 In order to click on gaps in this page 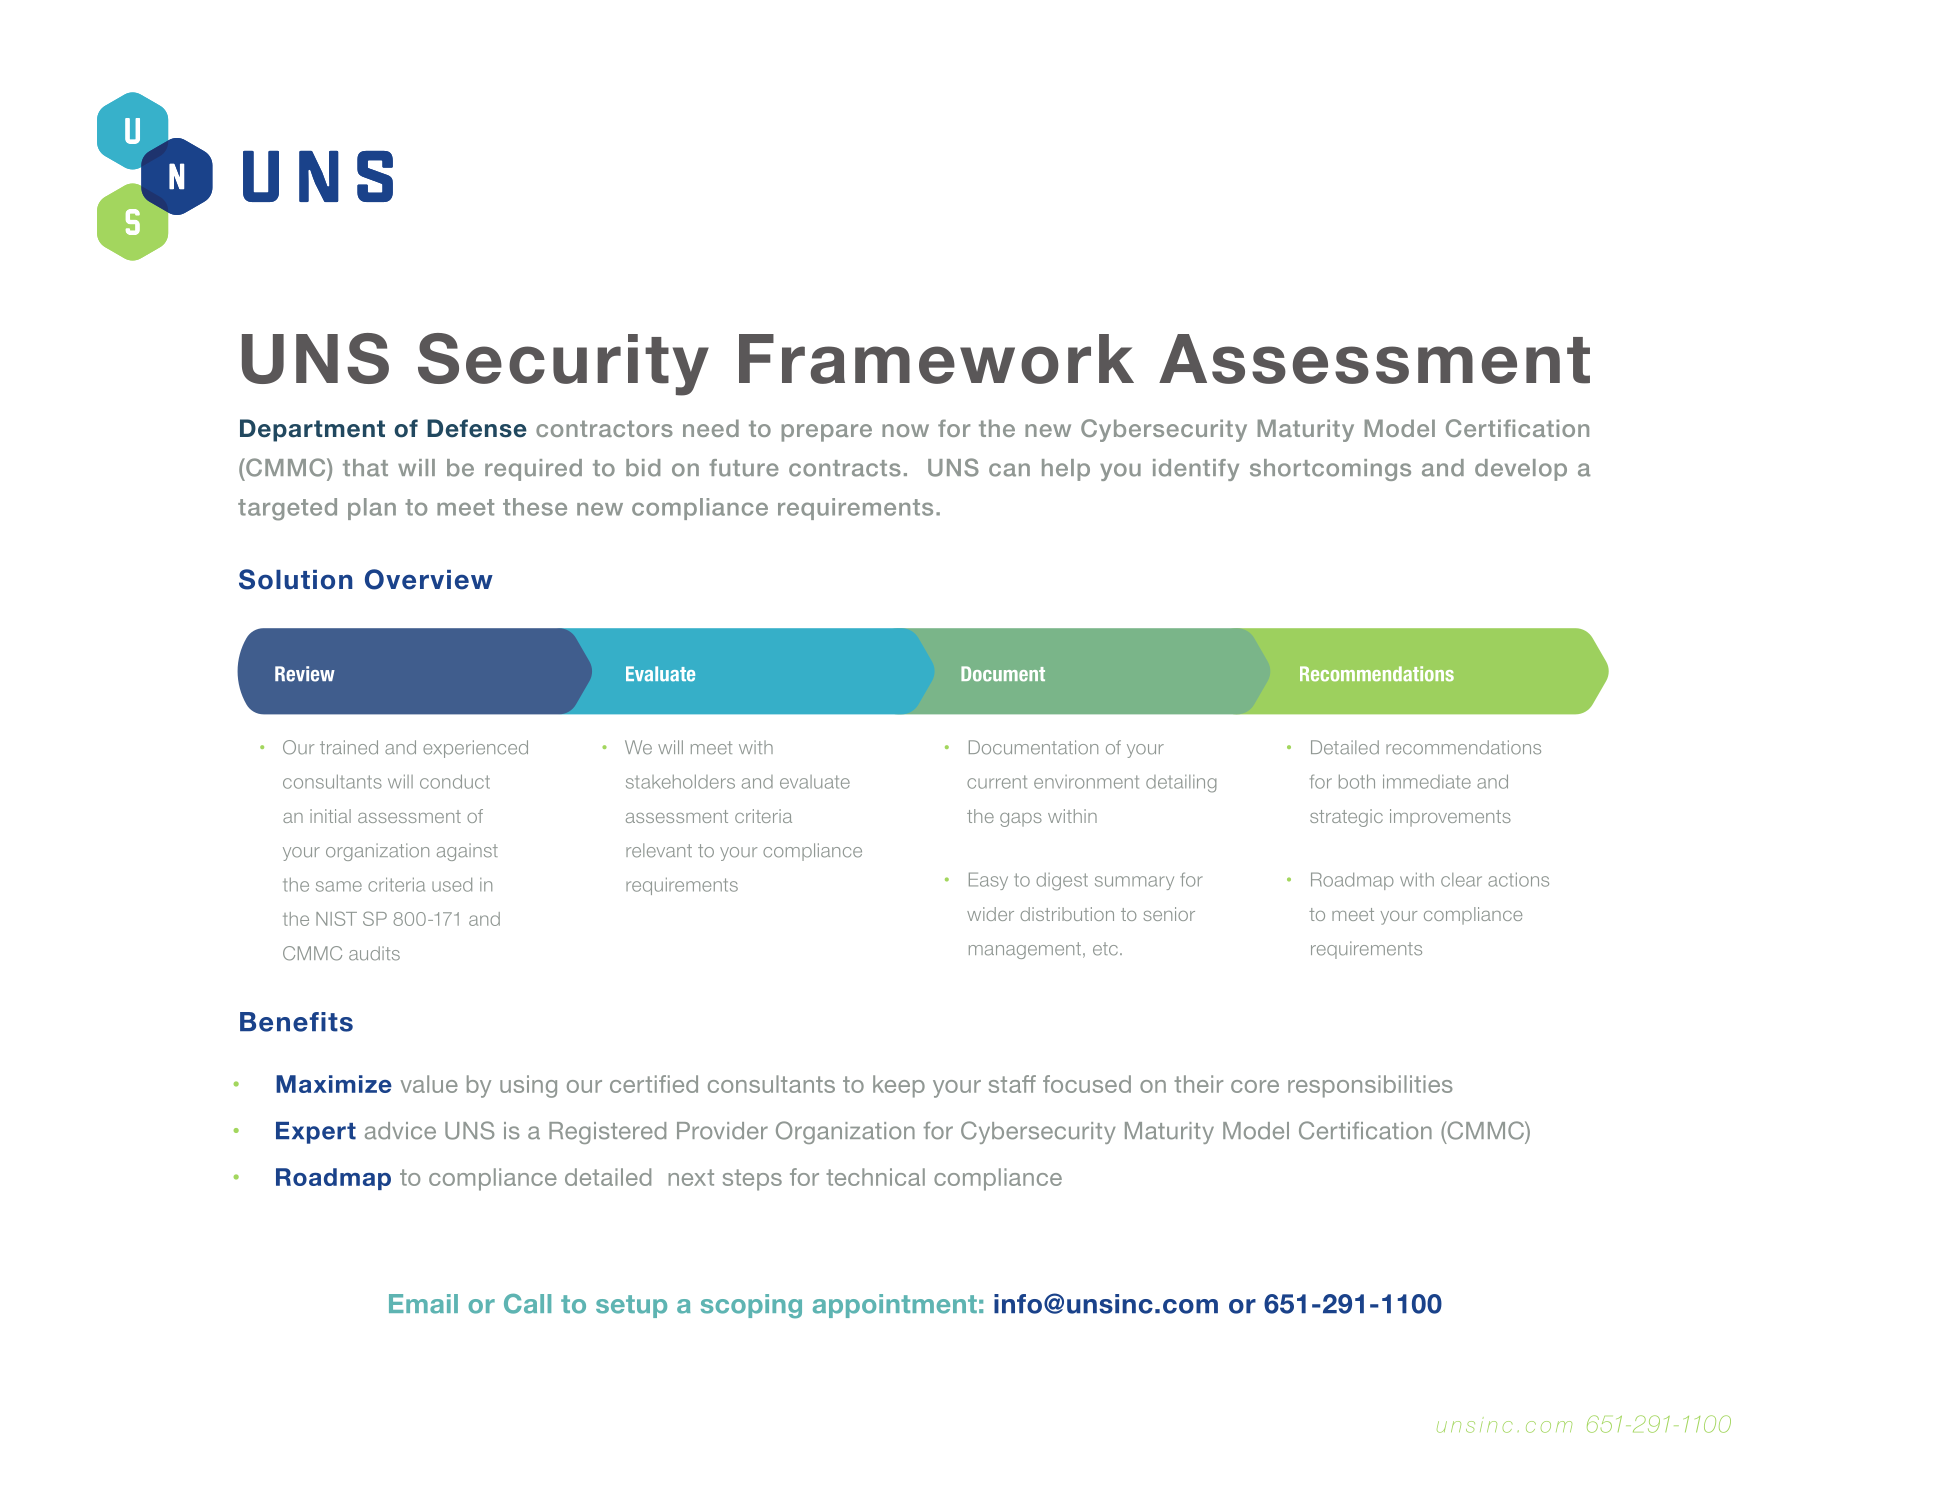, I will do `click(1021, 820)`.
